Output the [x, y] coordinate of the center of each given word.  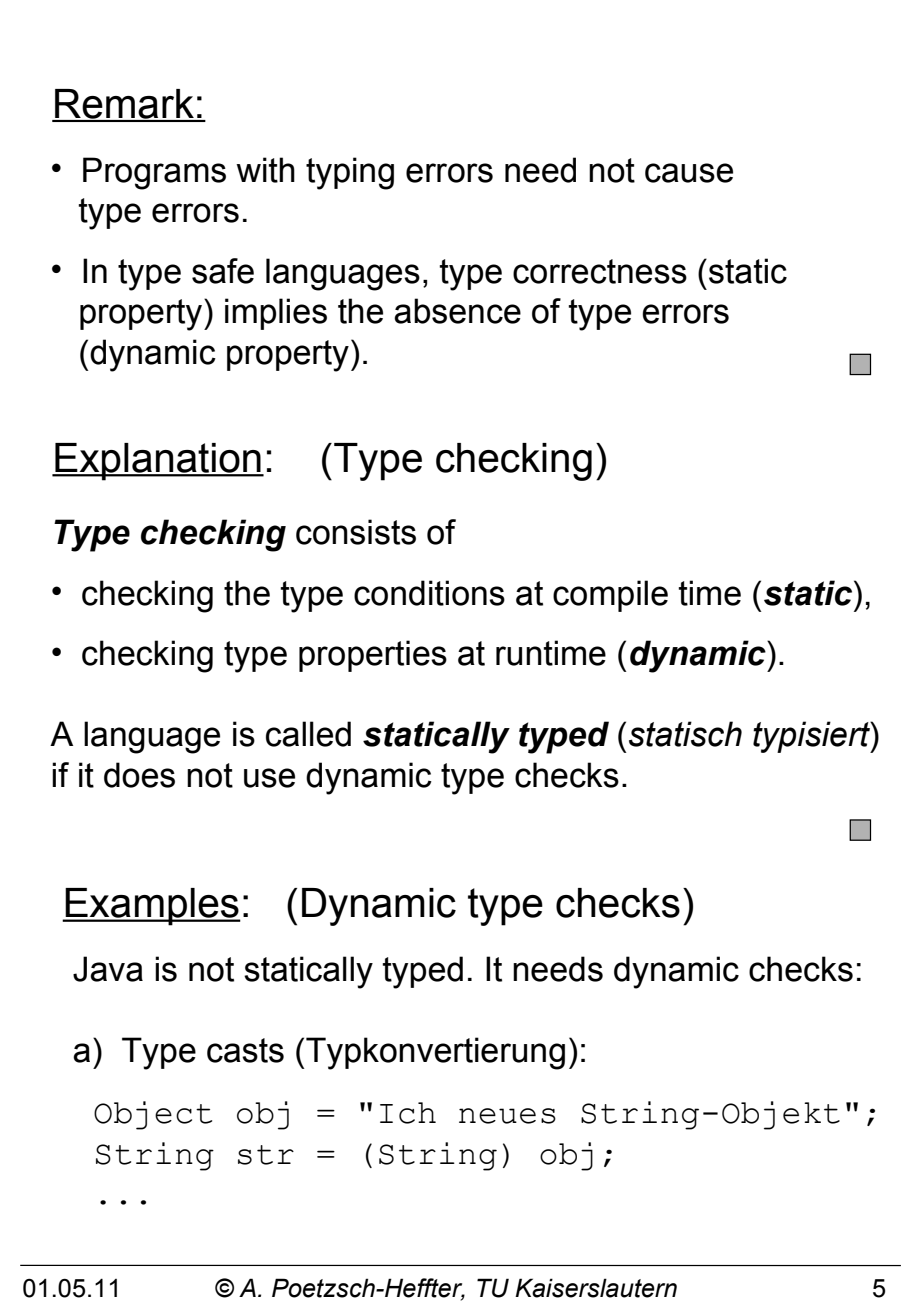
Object [153, 1115]
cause [689, 173]
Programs [154, 173]
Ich [408, 1113]
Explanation [158, 462]
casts [245, 1050]
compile [610, 596]
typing [350, 173]
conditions [429, 593]
